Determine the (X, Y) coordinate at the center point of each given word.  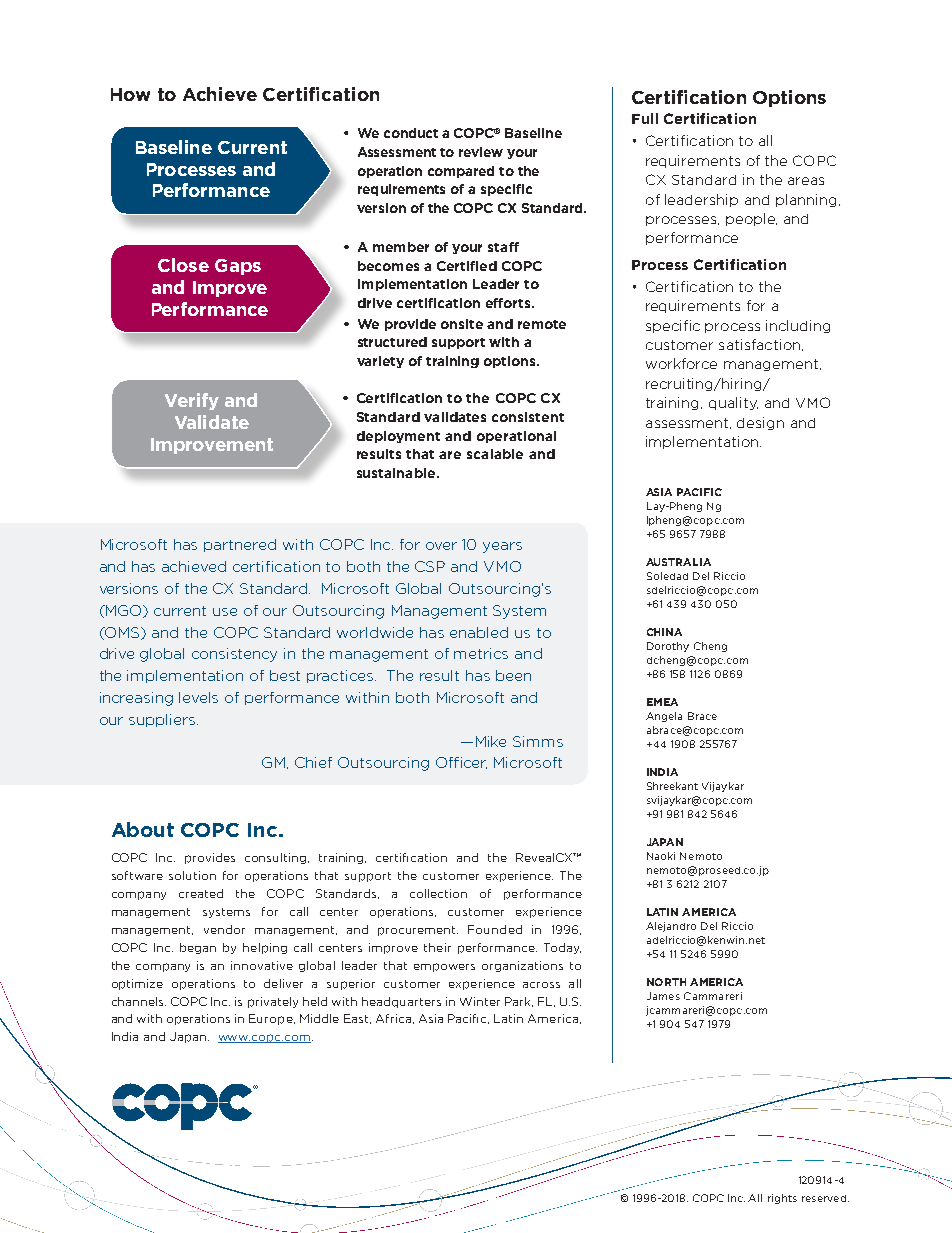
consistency (234, 655)
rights (782, 1199)
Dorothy (668, 647)
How (130, 94)
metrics (481, 653)
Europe (272, 1019)
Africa (393, 1018)
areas (806, 181)
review (481, 152)
